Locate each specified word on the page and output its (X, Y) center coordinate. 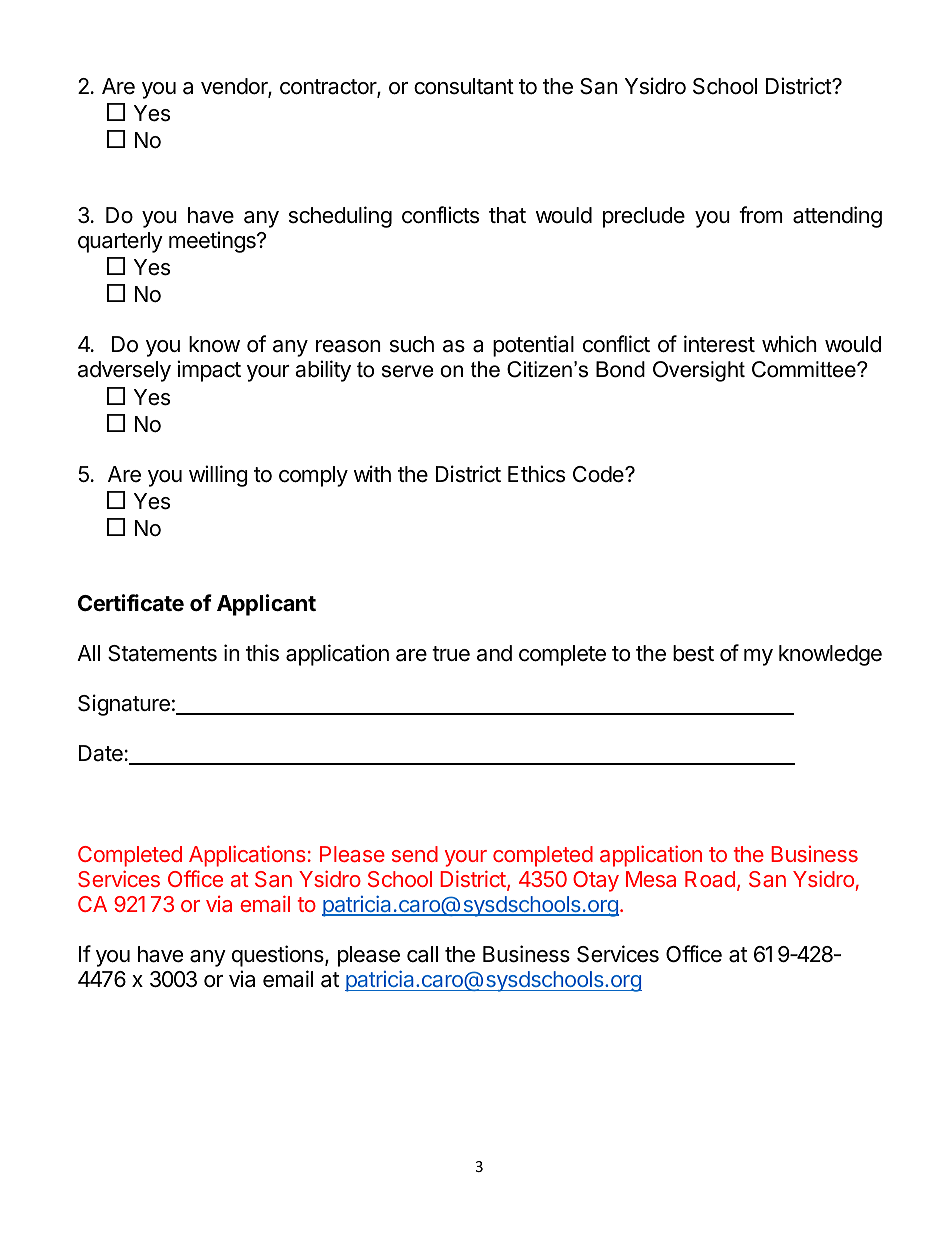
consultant (464, 86)
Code (599, 474)
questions (279, 956)
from (761, 215)
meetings (213, 242)
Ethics (536, 474)
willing (218, 476)
